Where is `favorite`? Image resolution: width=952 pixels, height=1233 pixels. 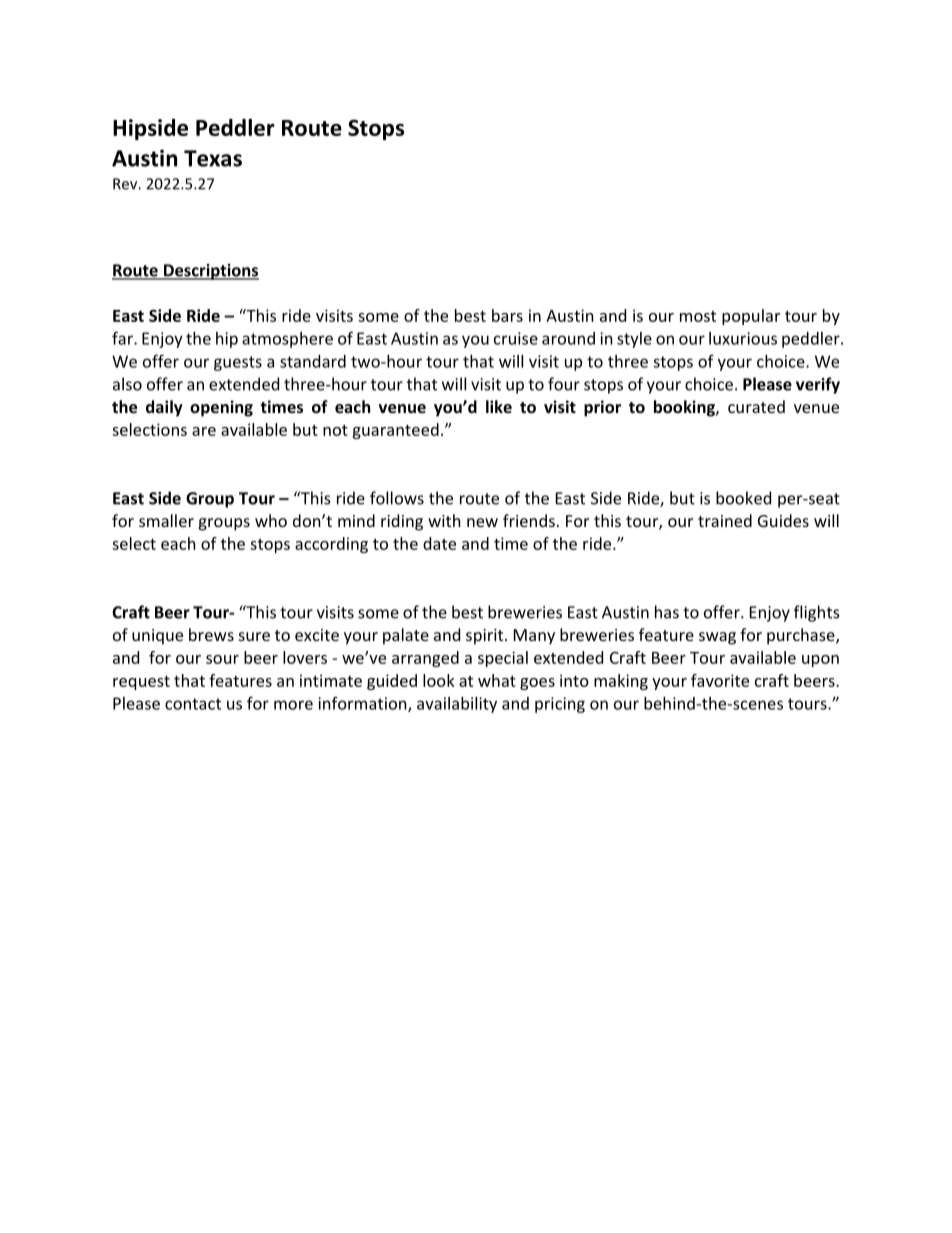 favorite is located at coordinates (720, 680).
